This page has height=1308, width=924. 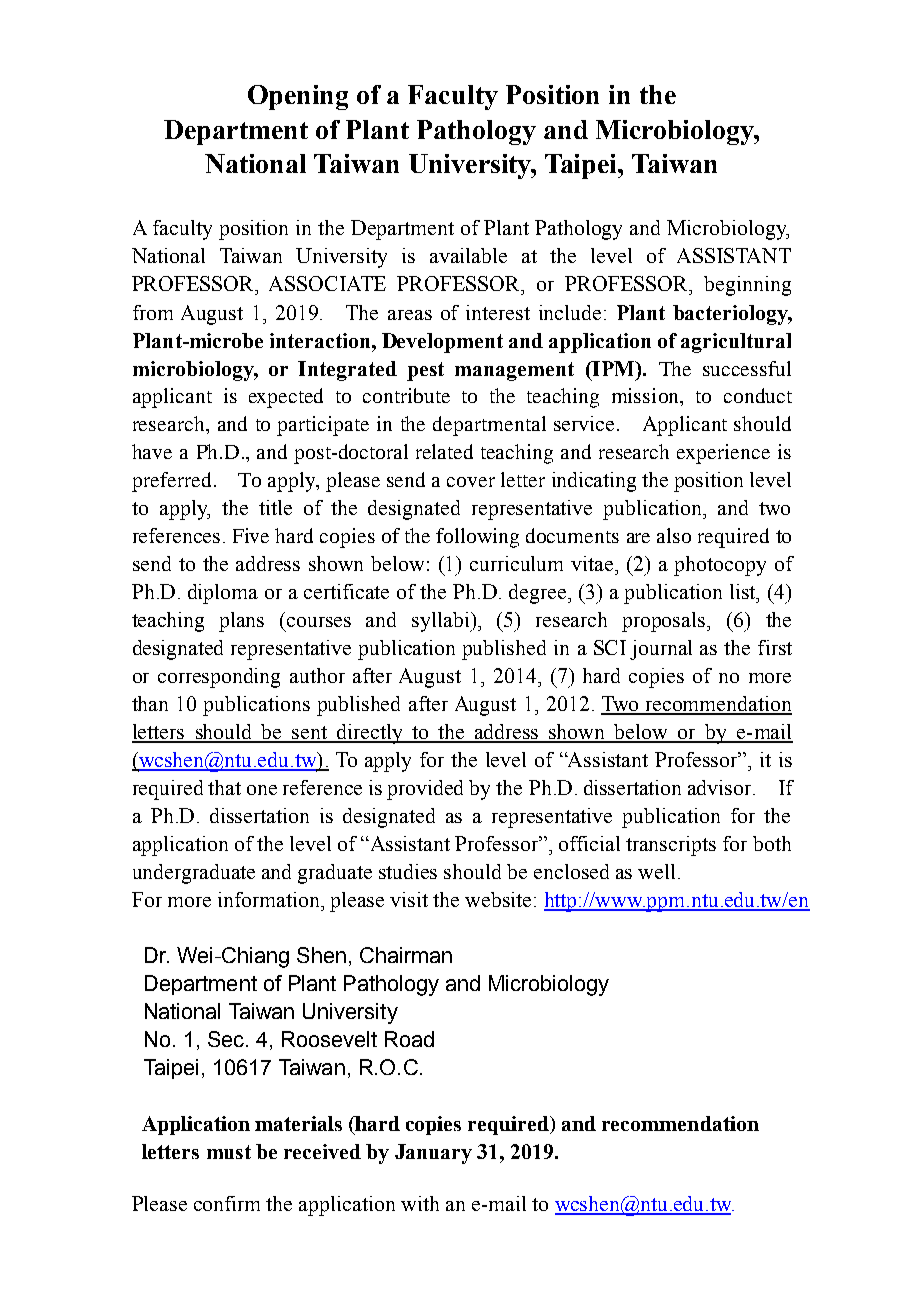 What do you see at coordinates (224, 787) in the page?
I see `that` at bounding box center [224, 787].
